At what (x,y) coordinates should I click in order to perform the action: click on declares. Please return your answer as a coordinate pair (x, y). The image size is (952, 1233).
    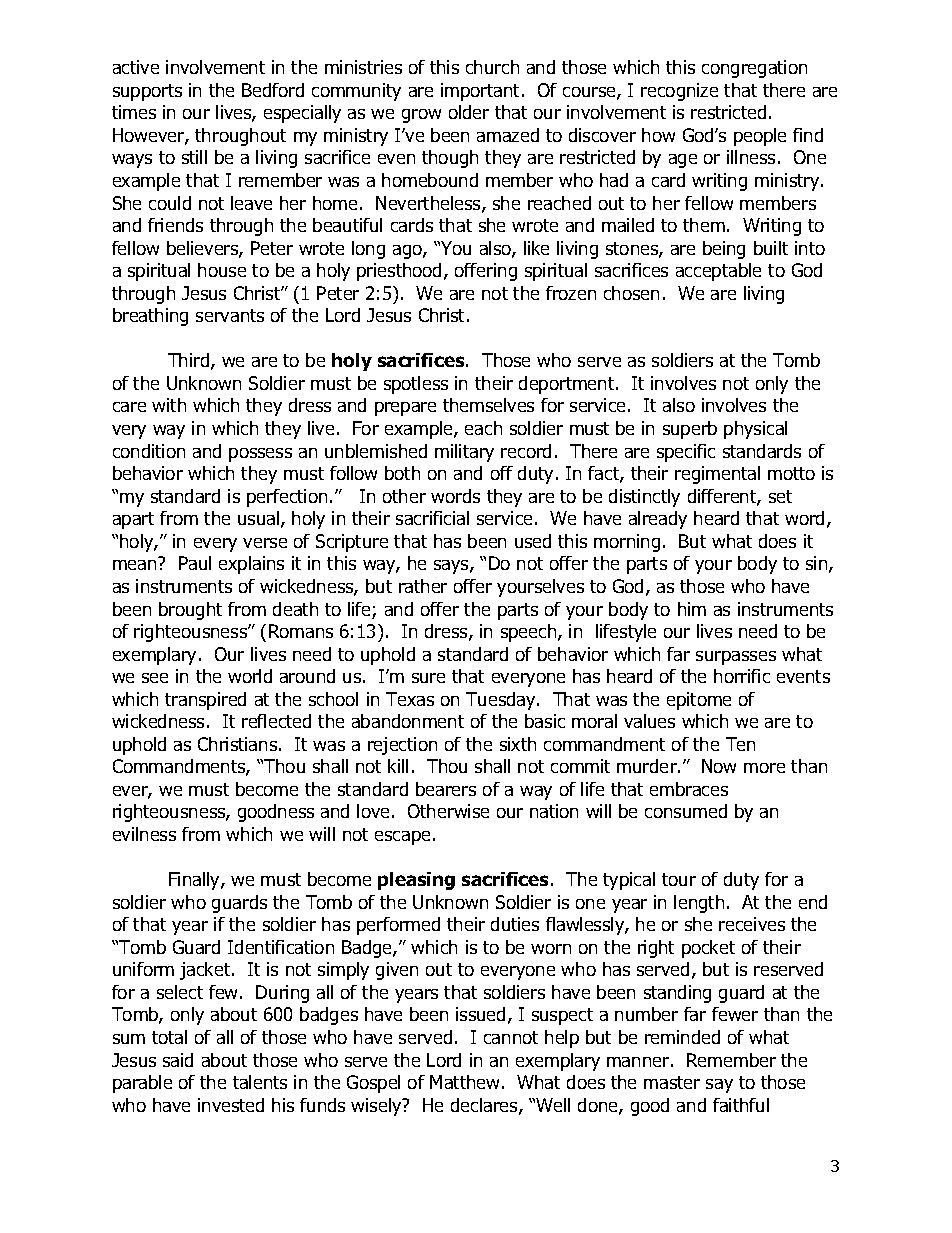
    Looking at the image, I should click on (485, 1106).
